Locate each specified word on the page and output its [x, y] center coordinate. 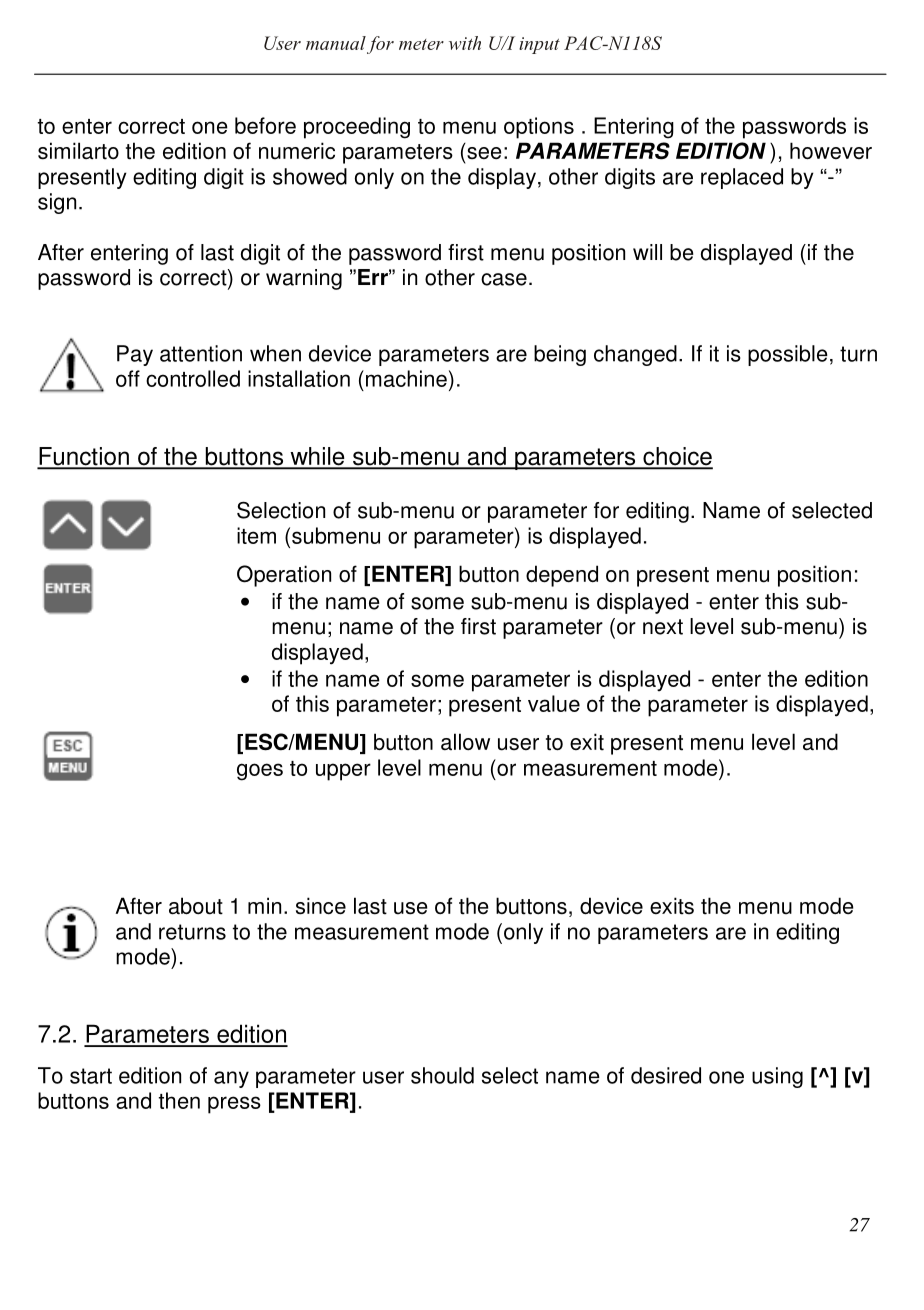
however [831, 151]
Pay [135, 355]
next [663, 627]
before [265, 125]
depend [562, 576]
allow [465, 741]
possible [788, 355]
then [179, 1100]
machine [406, 378]
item [256, 535]
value [554, 703]
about [196, 906]
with [465, 43]
